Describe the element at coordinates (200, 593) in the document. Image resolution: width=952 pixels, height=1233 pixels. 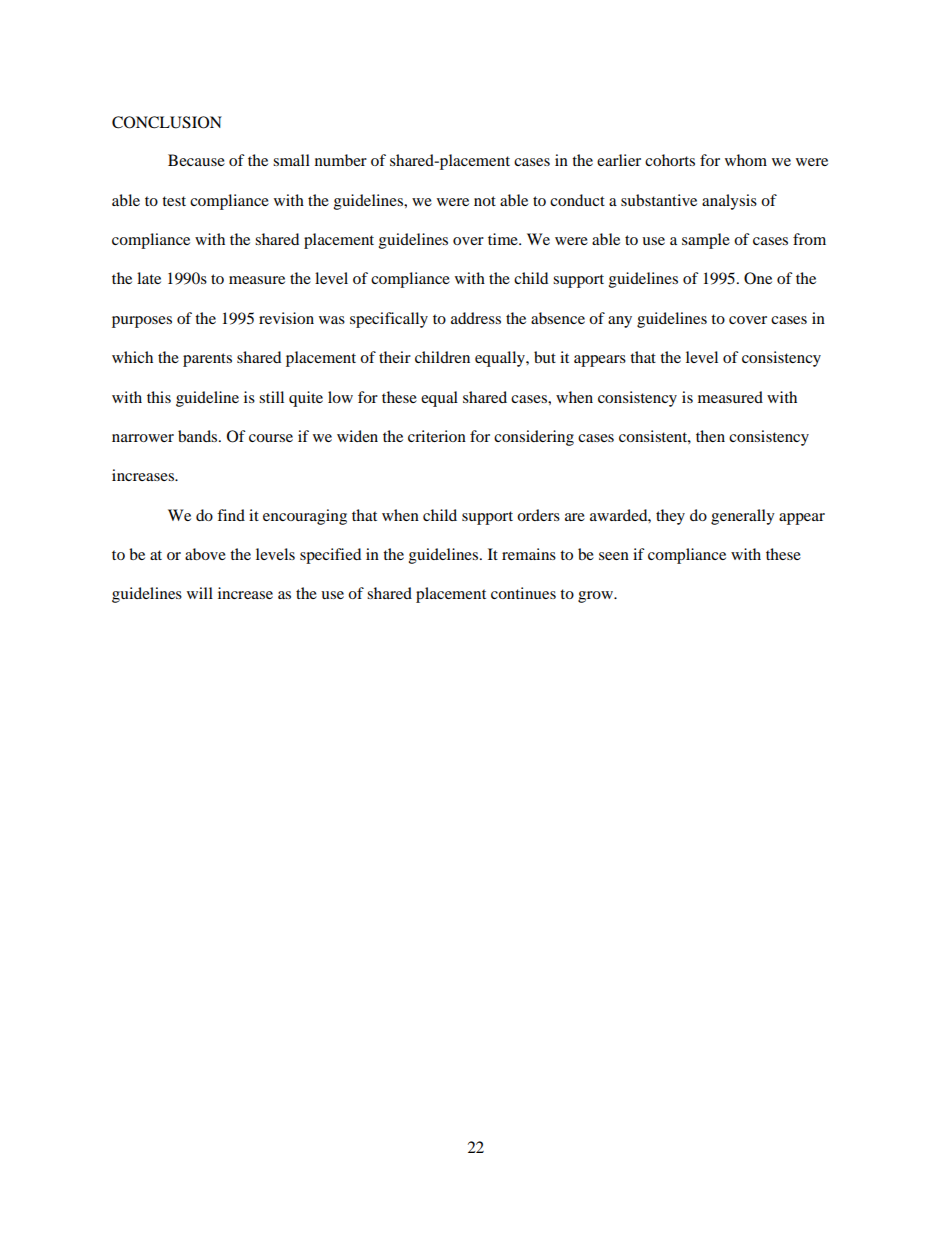
I see `will` at that location.
